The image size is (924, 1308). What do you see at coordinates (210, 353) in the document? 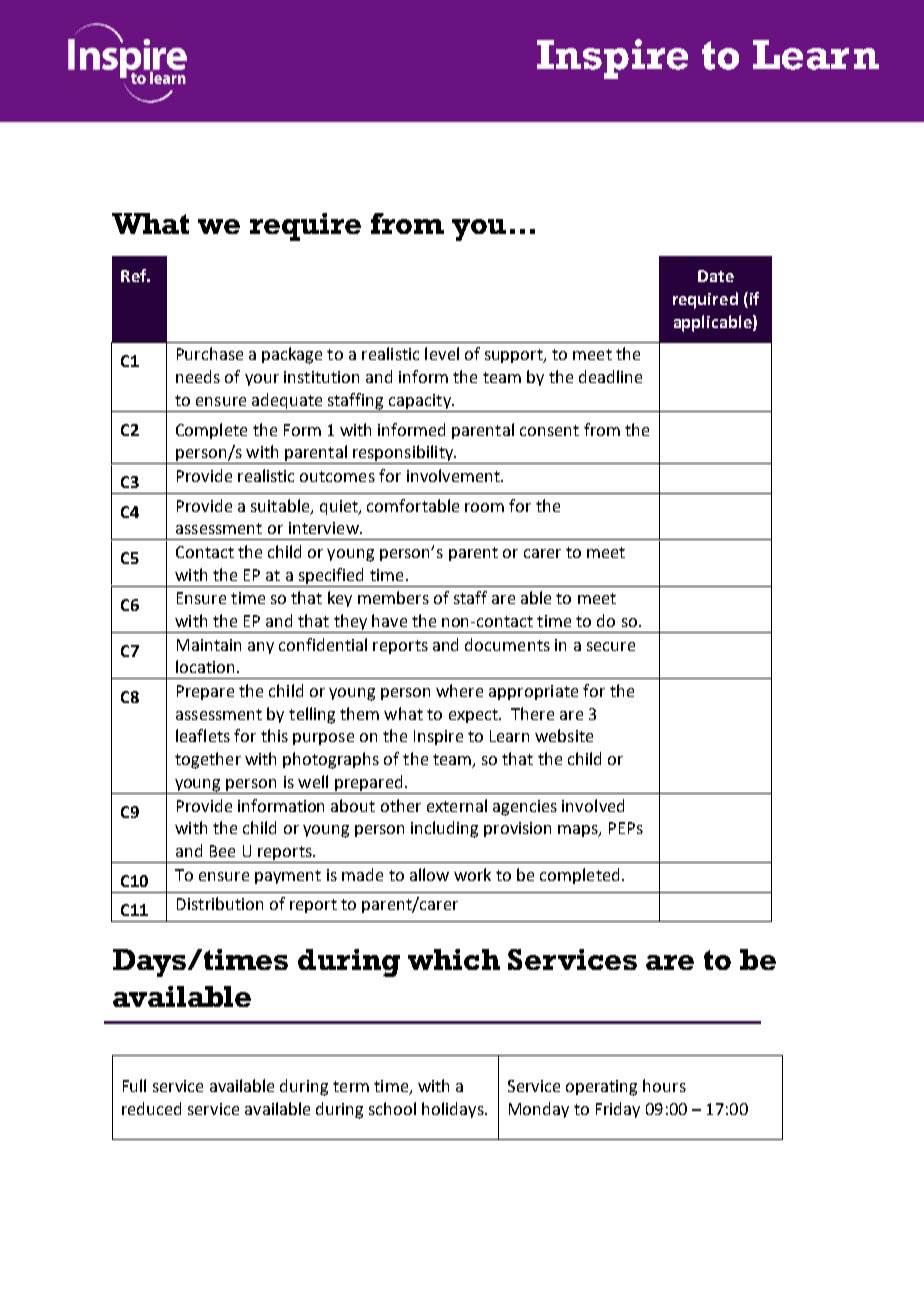
I see `Purchase` at bounding box center [210, 353].
